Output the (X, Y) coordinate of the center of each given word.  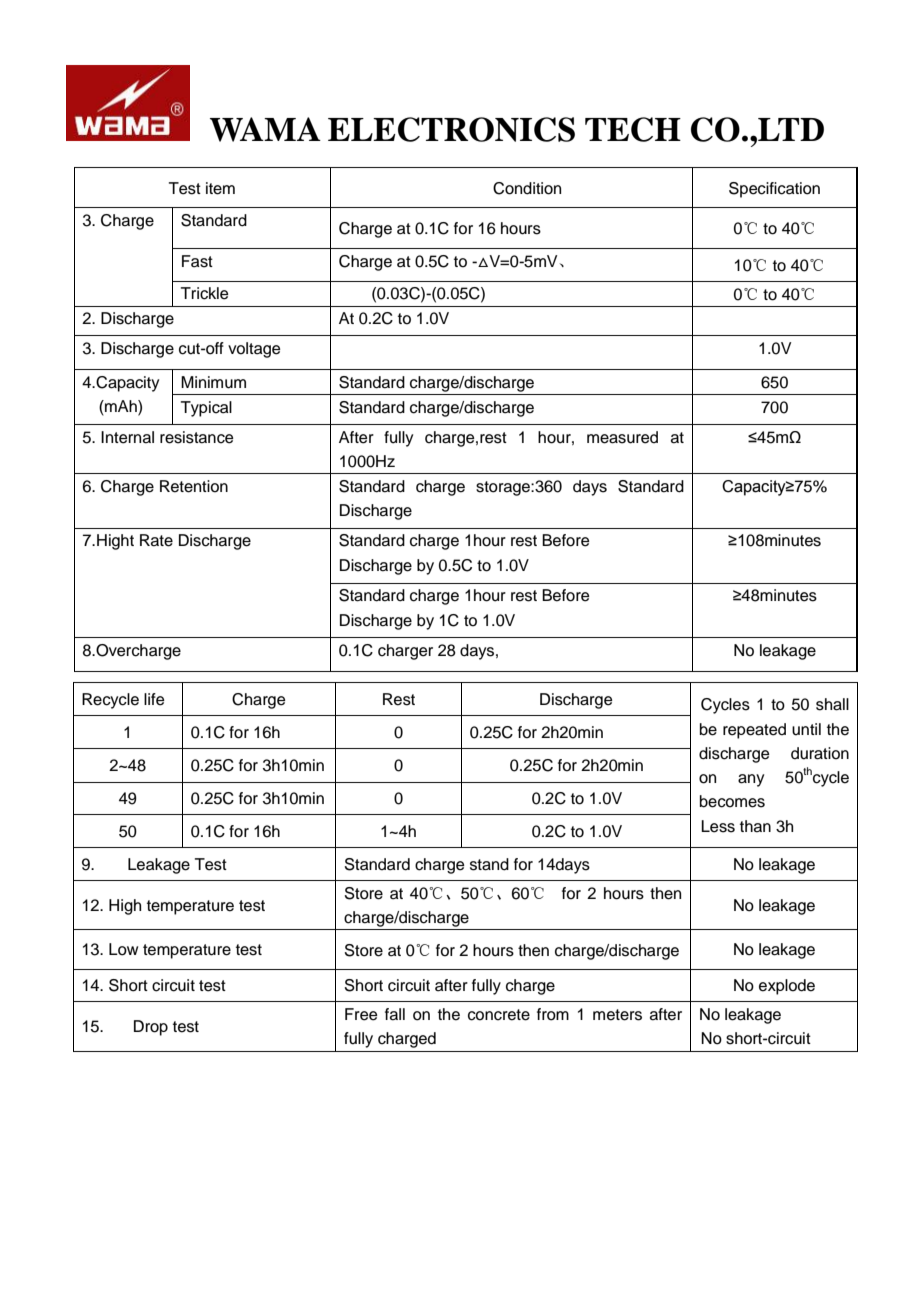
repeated (754, 731)
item (220, 188)
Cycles (725, 706)
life (154, 699)
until (806, 729)
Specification (774, 190)
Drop (151, 1028)
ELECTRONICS (451, 129)
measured (622, 437)
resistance (197, 437)
